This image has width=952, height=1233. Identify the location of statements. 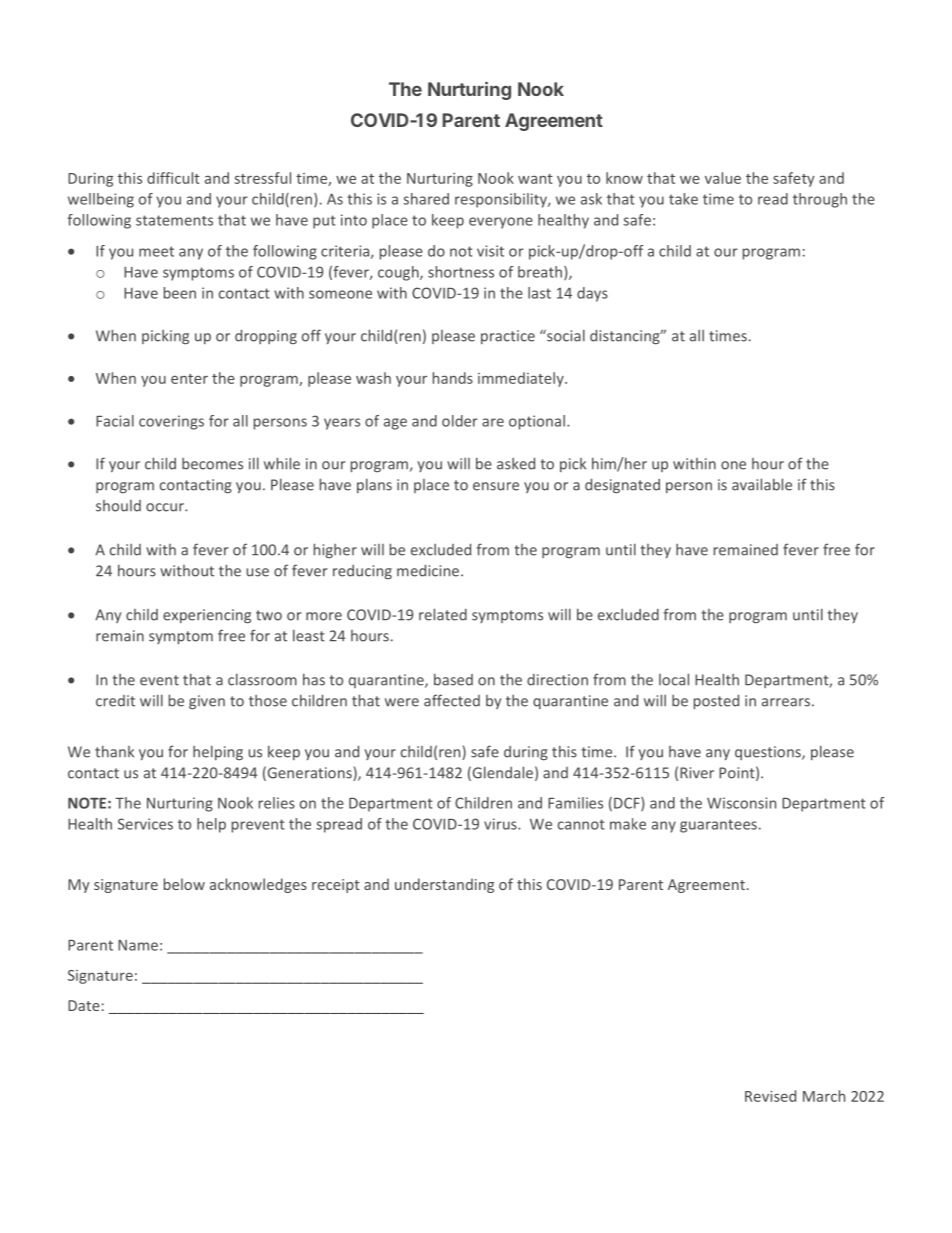
(174, 220).
